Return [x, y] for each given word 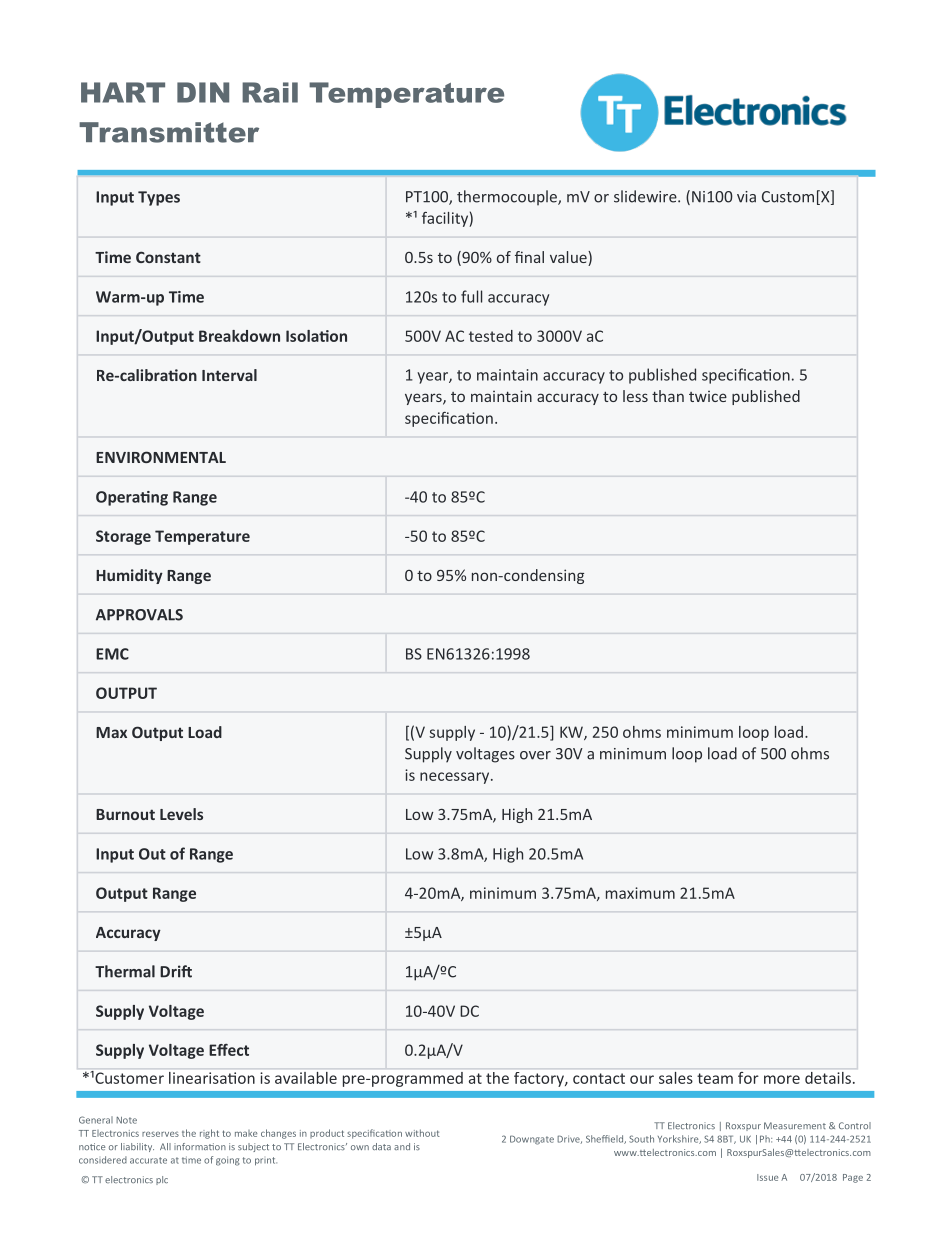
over [535, 755]
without [422, 1133]
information [200, 1146]
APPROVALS [139, 615]
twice [708, 396]
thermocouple [508, 198]
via [746, 197]
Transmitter [169, 132]
